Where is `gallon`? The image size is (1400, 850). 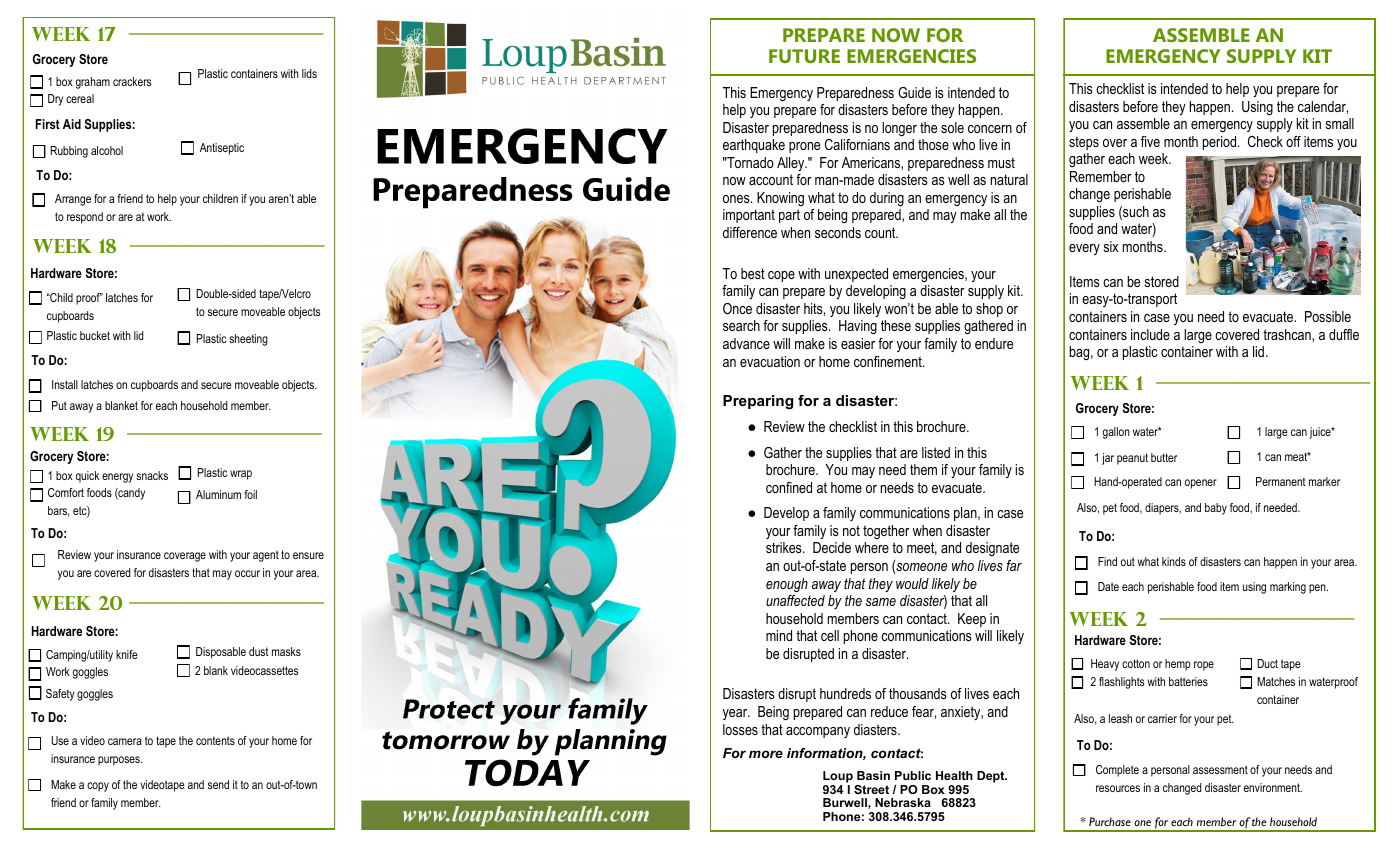
gallon is located at coordinates (1116, 433).
